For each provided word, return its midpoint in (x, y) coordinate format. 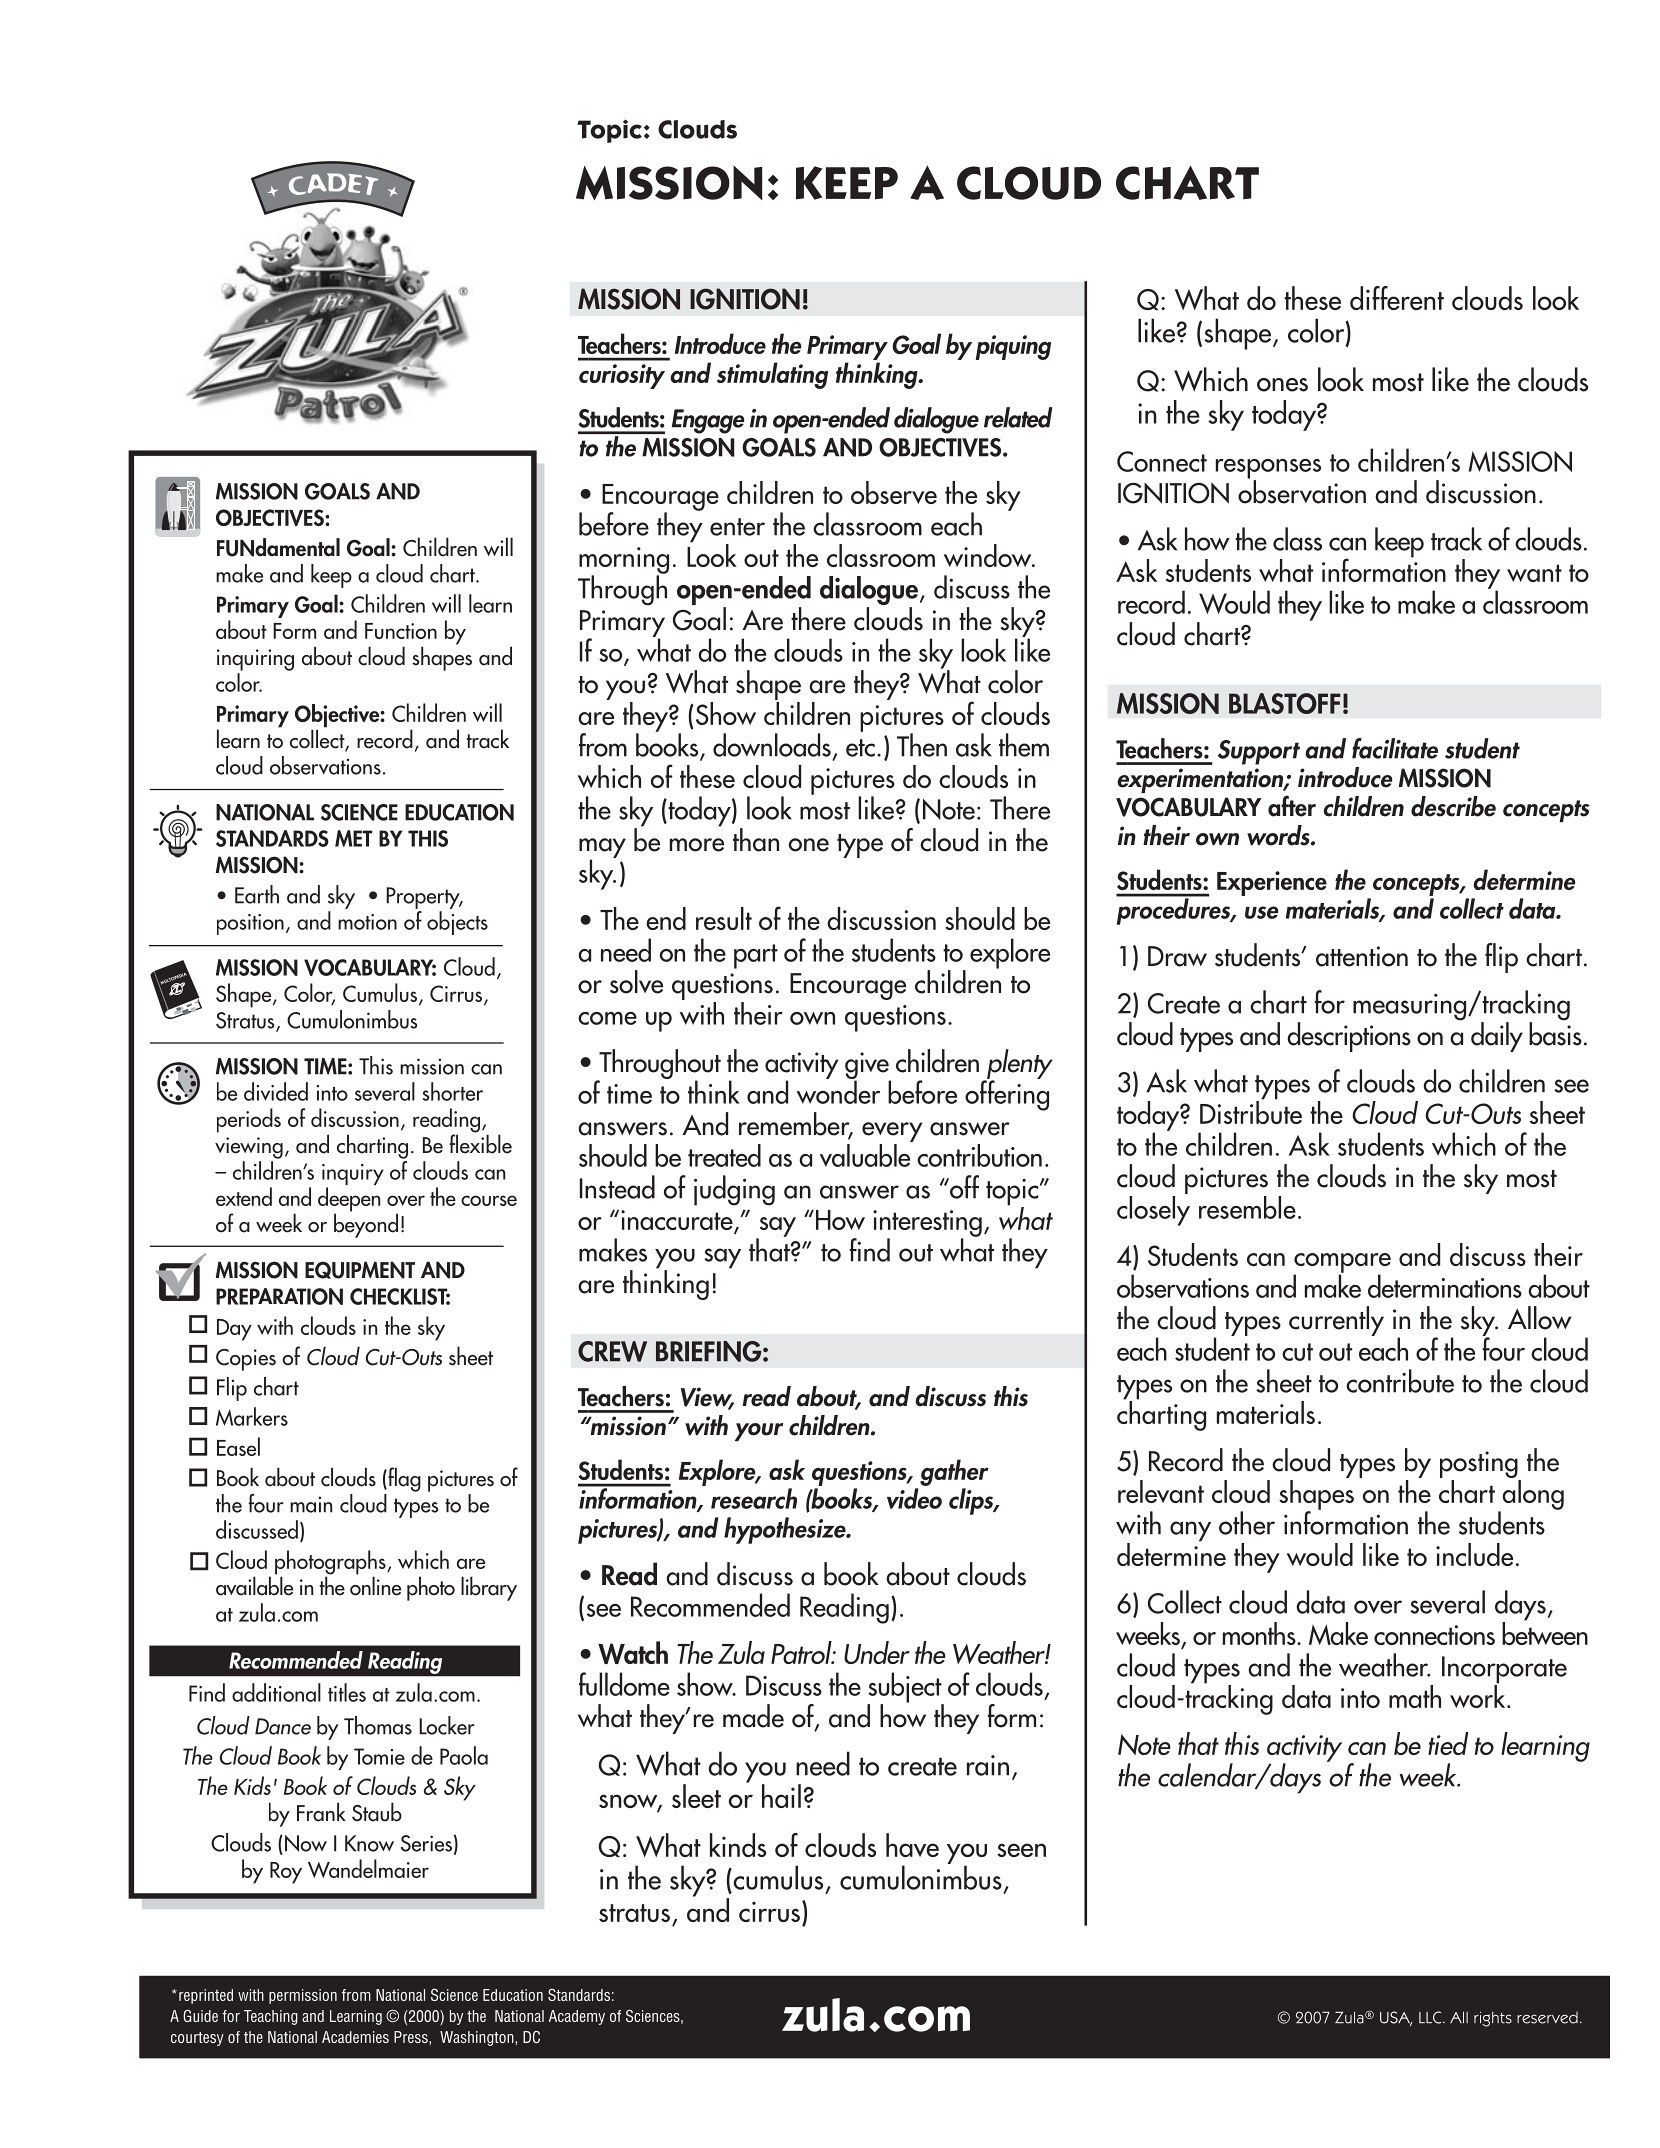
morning (624, 561)
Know (369, 1843)
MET (354, 838)
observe (894, 492)
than (756, 840)
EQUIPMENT (360, 1270)
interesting (927, 1224)
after (1292, 806)
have (912, 1845)
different (1397, 298)
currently (1336, 1321)
